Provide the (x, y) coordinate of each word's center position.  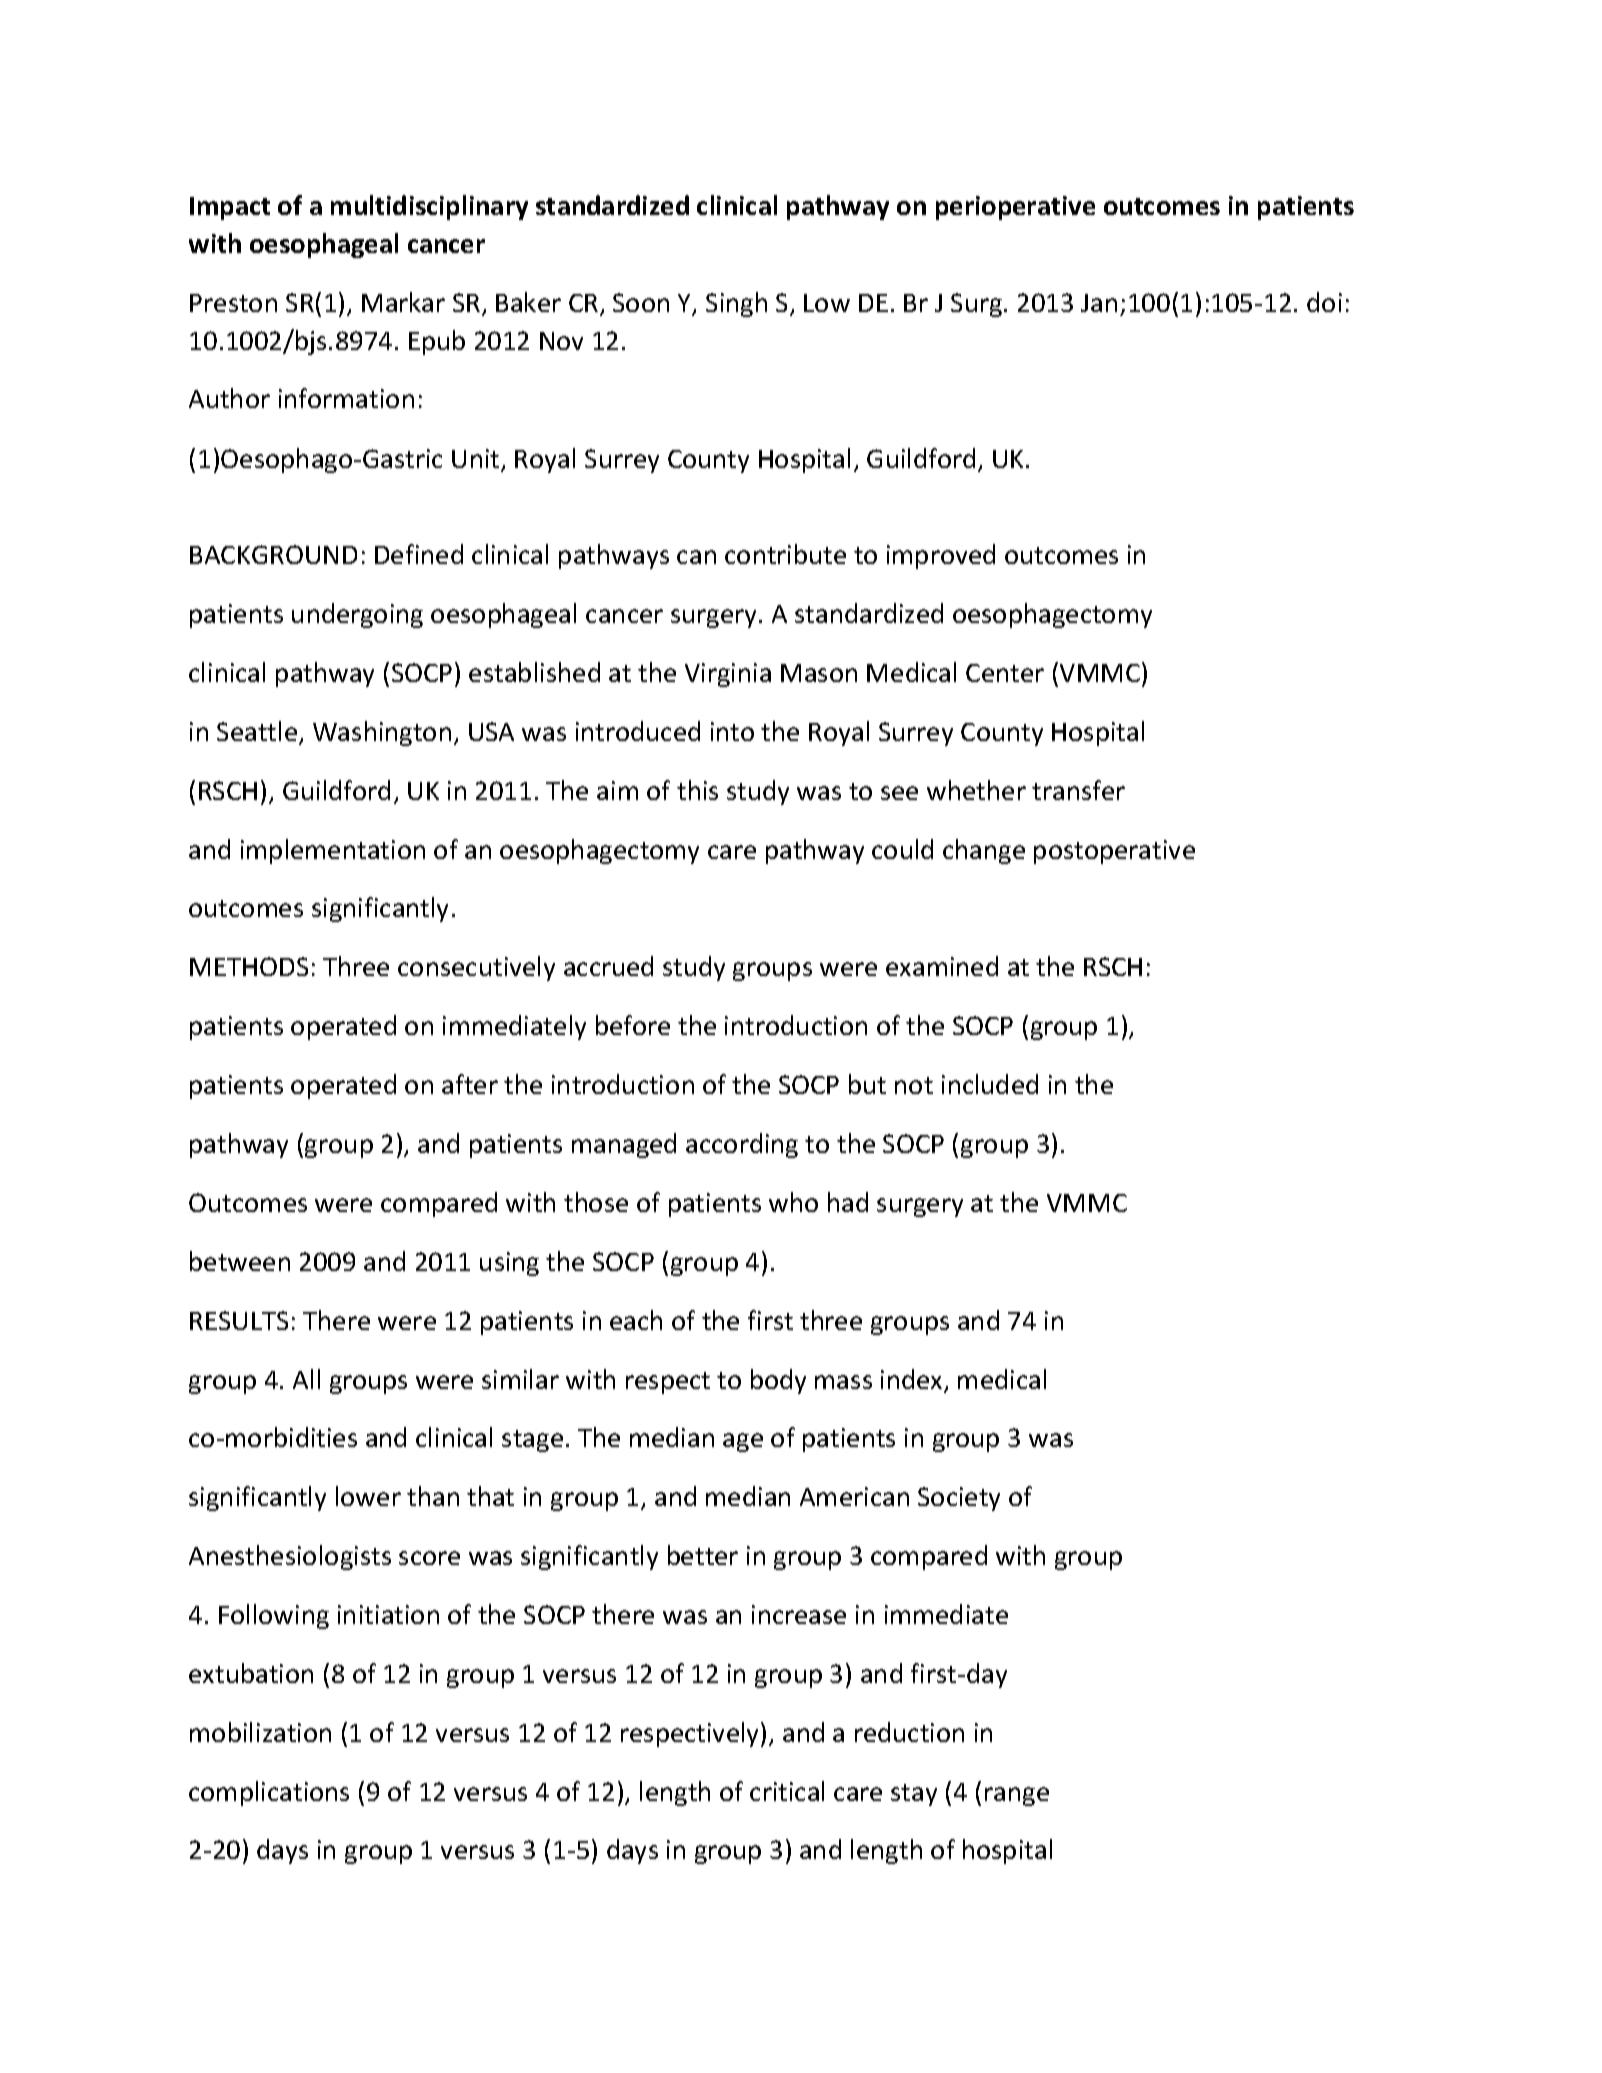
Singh (736, 304)
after (470, 1084)
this (697, 790)
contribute (785, 554)
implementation (333, 851)
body (778, 1381)
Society (959, 1499)
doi (1324, 302)
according (742, 1145)
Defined (419, 554)
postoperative (1114, 852)
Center (1005, 673)
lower (368, 1496)
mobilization (260, 1732)
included (990, 1084)
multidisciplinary (429, 207)
